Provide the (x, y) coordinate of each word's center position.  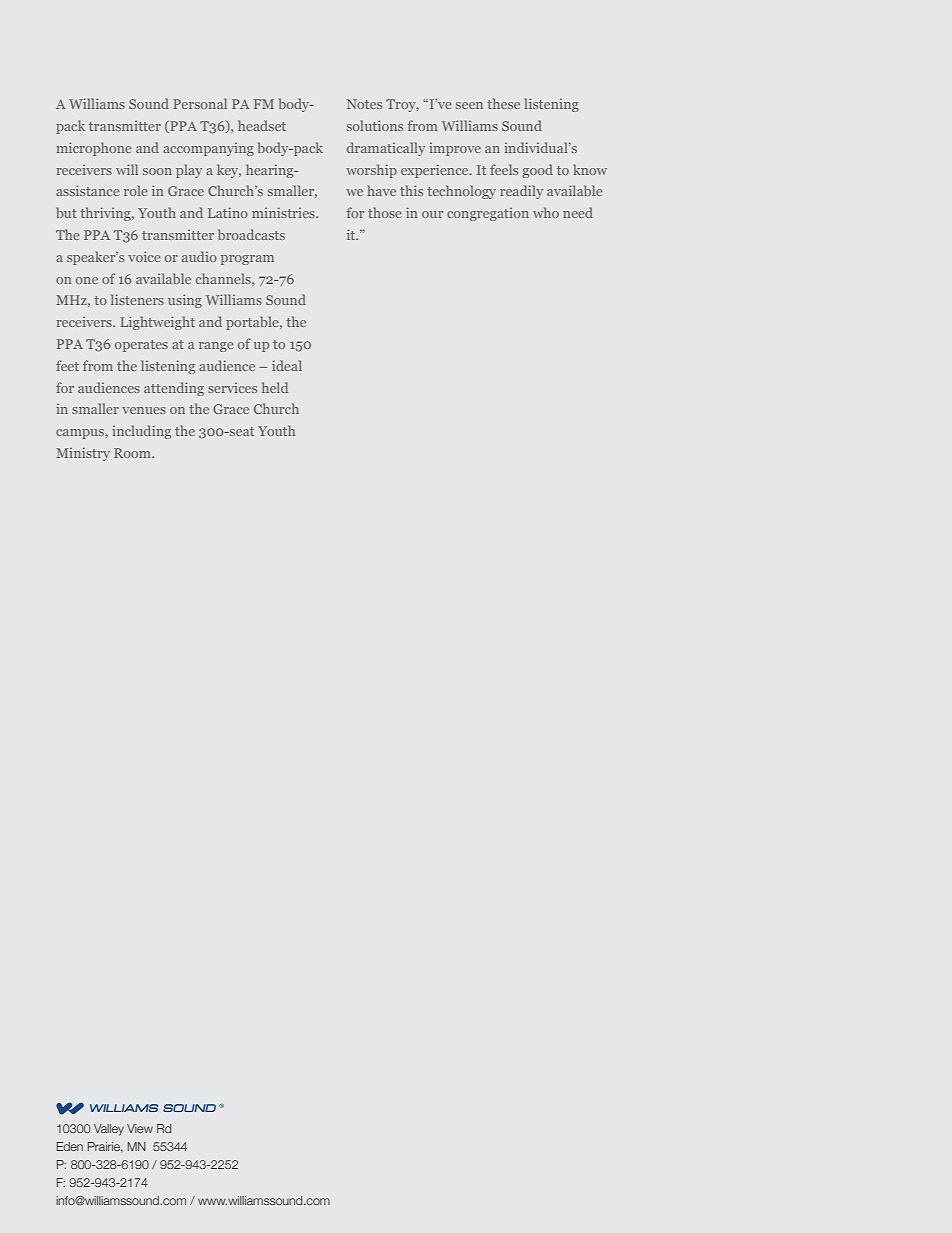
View (140, 1128)
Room (133, 453)
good (537, 171)
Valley (109, 1130)
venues (144, 410)
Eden (70, 1146)
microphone (94, 149)
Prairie (105, 1147)
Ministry (83, 454)
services (232, 388)
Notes (364, 104)
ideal (287, 365)
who (546, 212)
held (275, 387)
